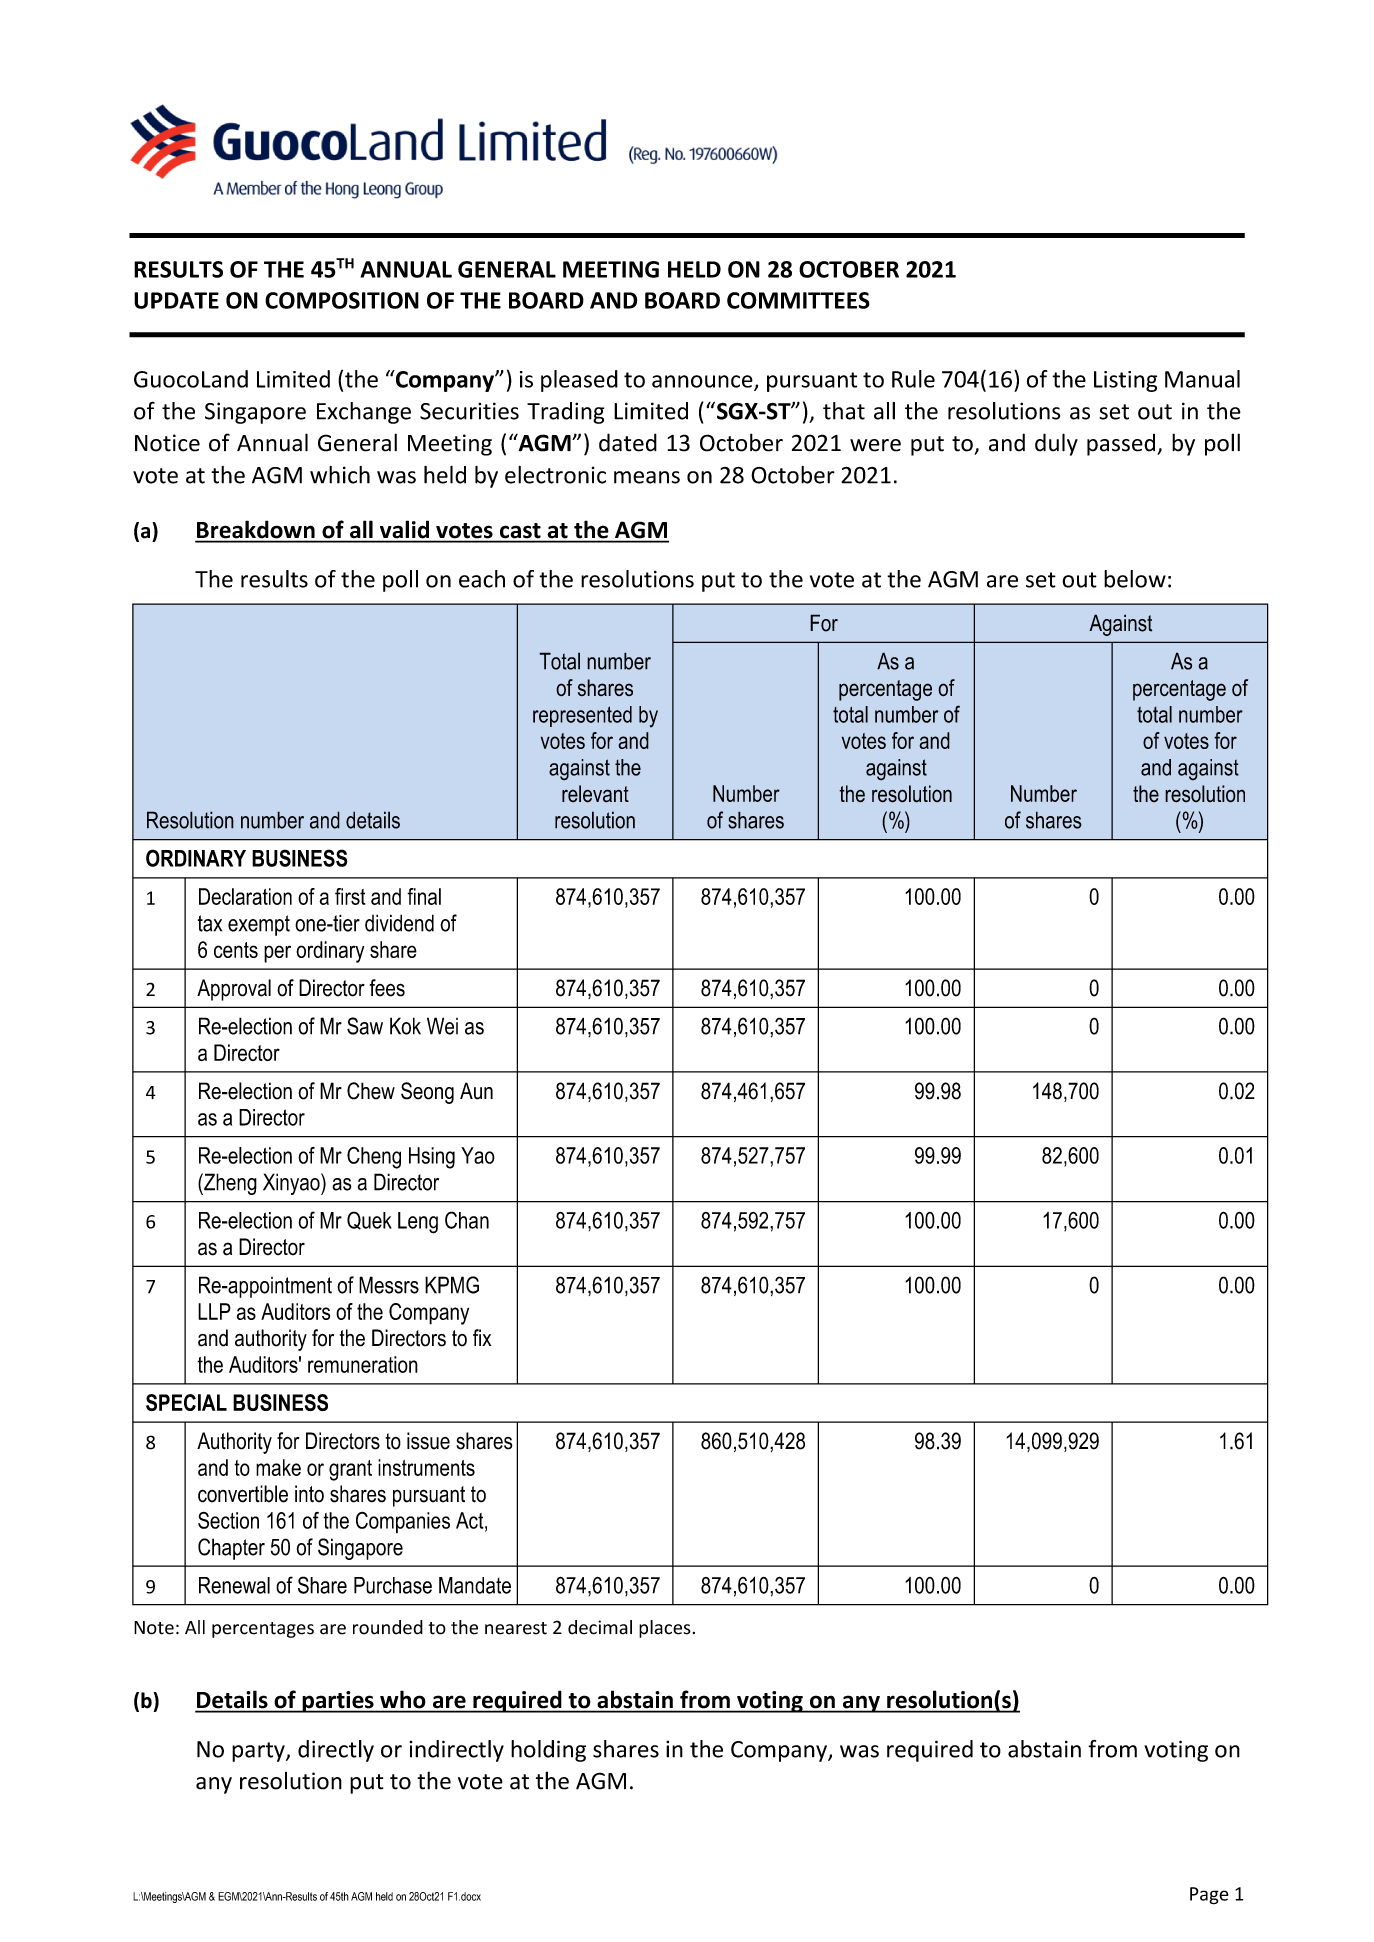 Image resolution: width=1374 pixels, height=1942 pixels. What do you see at coordinates (342, 300) in the page?
I see `COMPOSITION` at bounding box center [342, 300].
